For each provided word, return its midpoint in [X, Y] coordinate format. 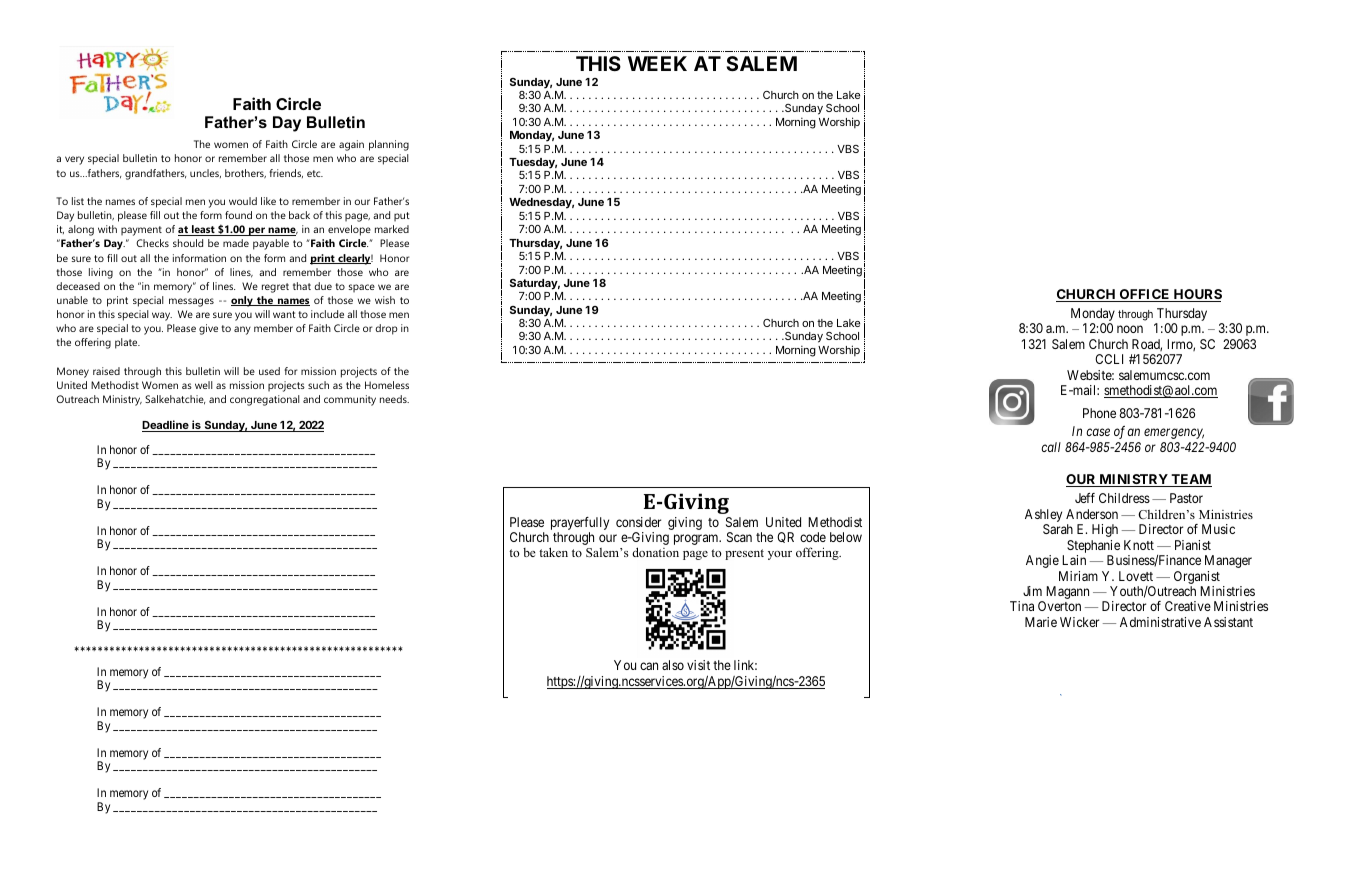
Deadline [166, 426]
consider [638, 522]
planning [389, 145]
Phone [1099, 413]
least [203, 230]
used [269, 371]
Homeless [387, 385]
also [673, 665]
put [402, 217]
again [351, 145]
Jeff [1085, 498]
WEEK [657, 63]
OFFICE [1144, 295]
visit [698, 665]
